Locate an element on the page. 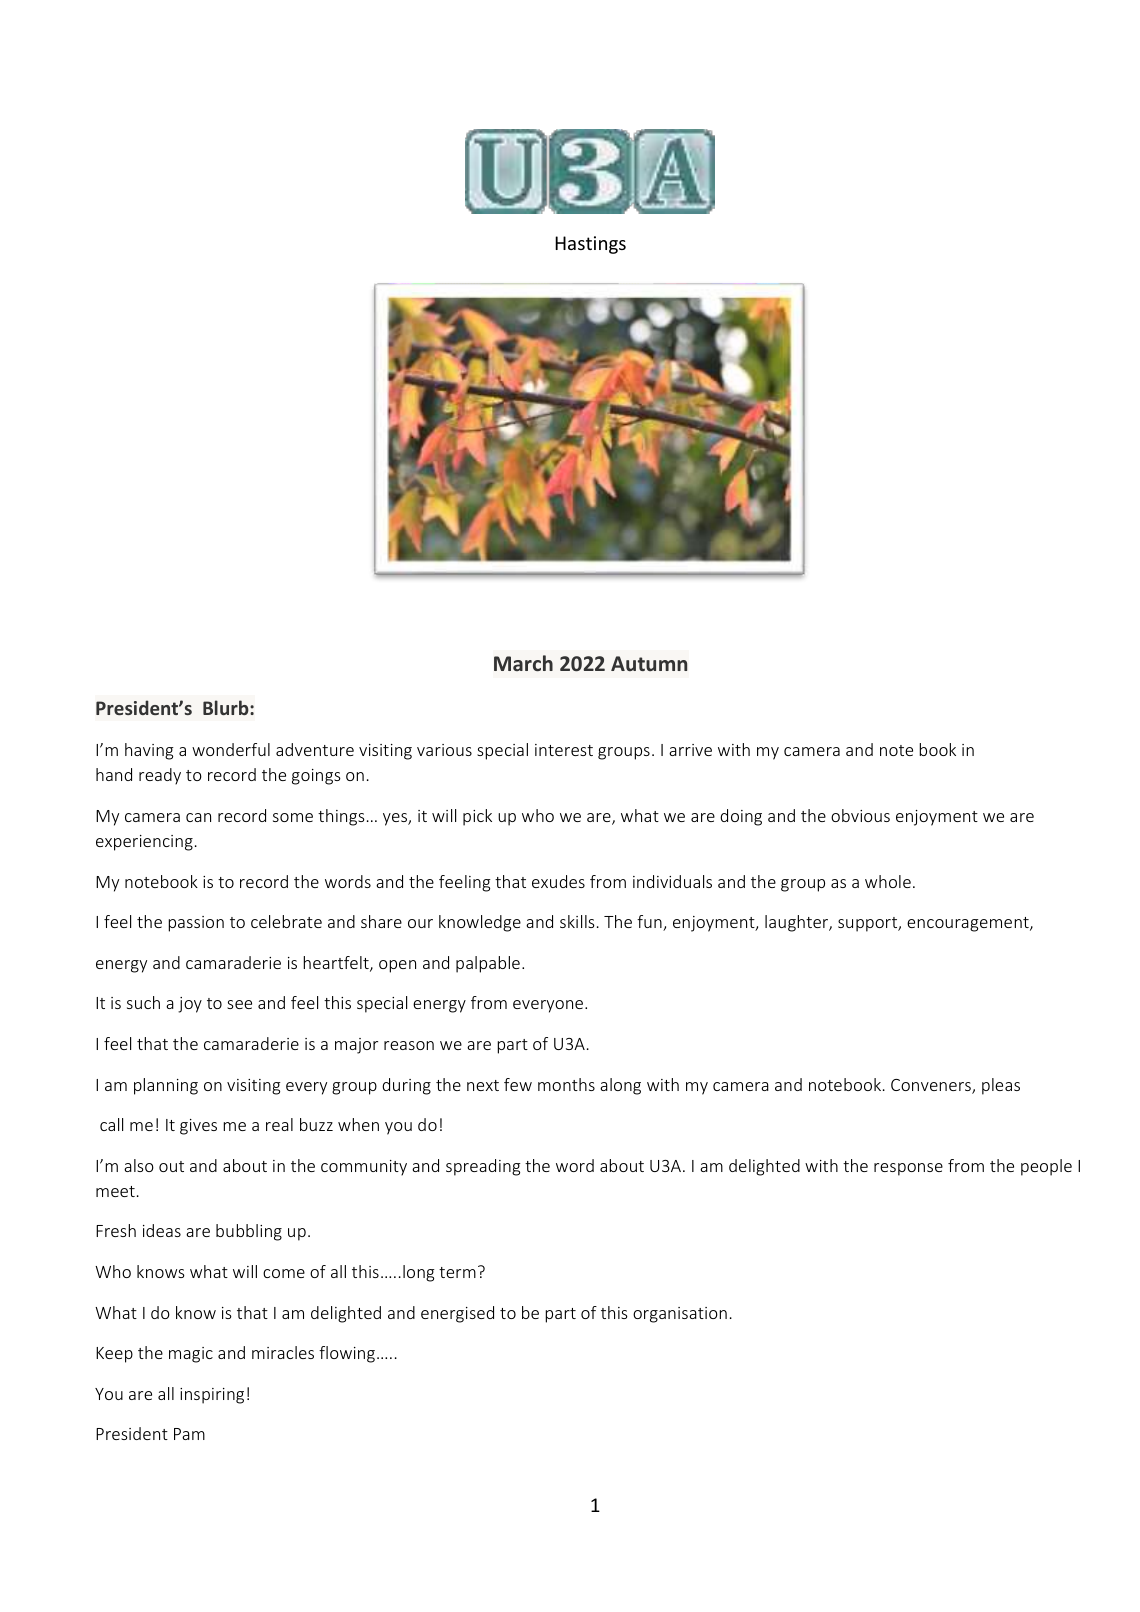 The width and height of the document is (1140, 1612). whole is located at coordinates (888, 881).
